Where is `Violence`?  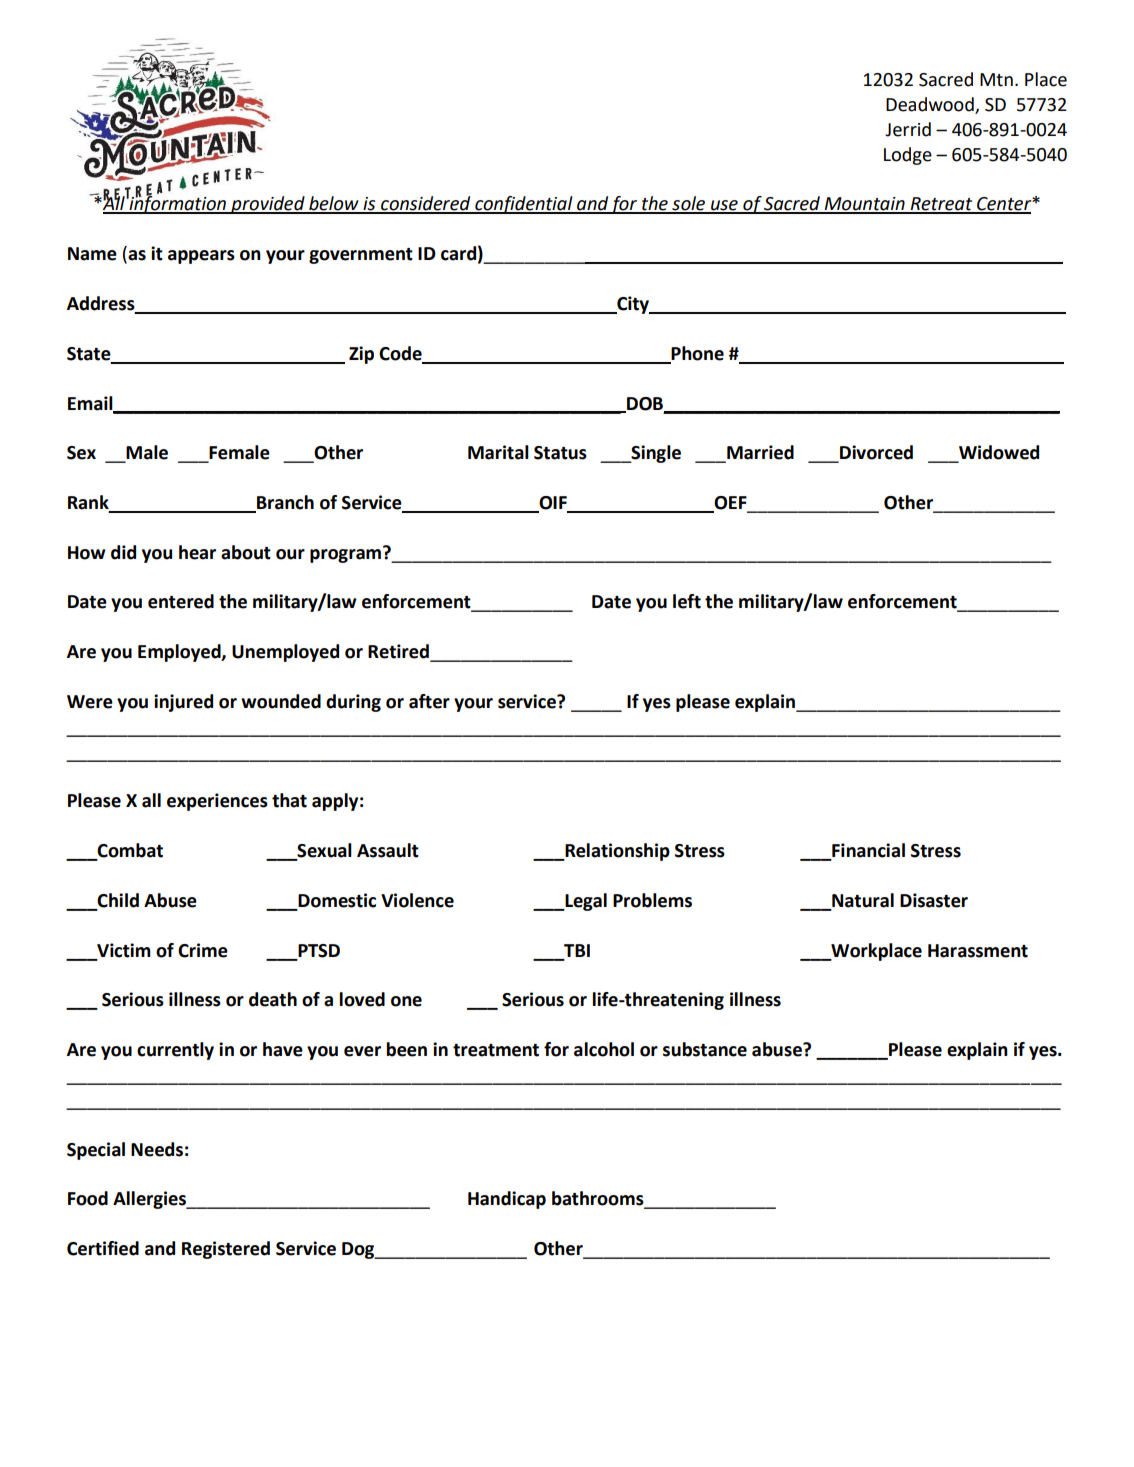
Violence is located at coordinates (417, 900).
